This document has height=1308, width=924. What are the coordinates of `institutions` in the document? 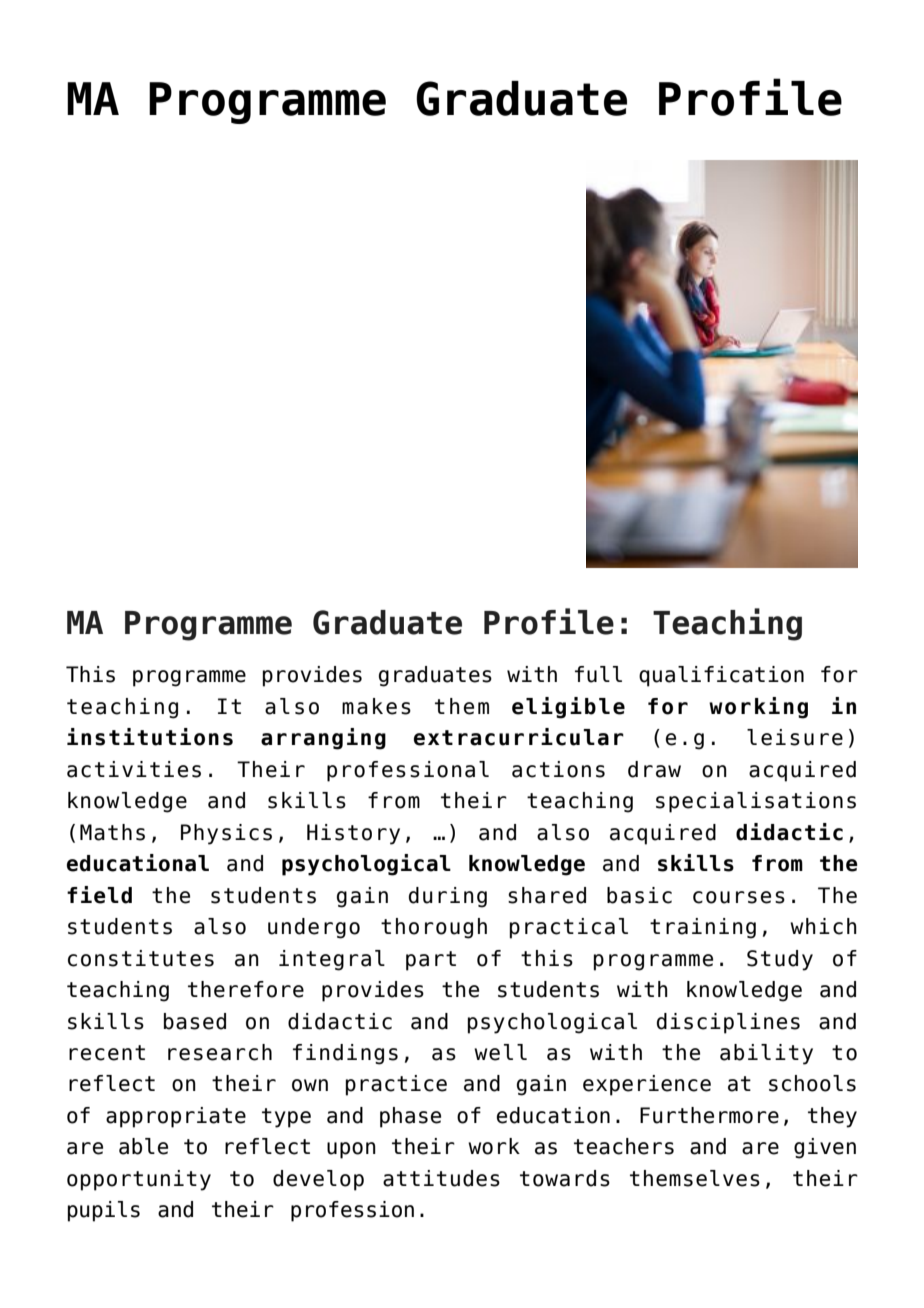 It's located at (150, 737).
